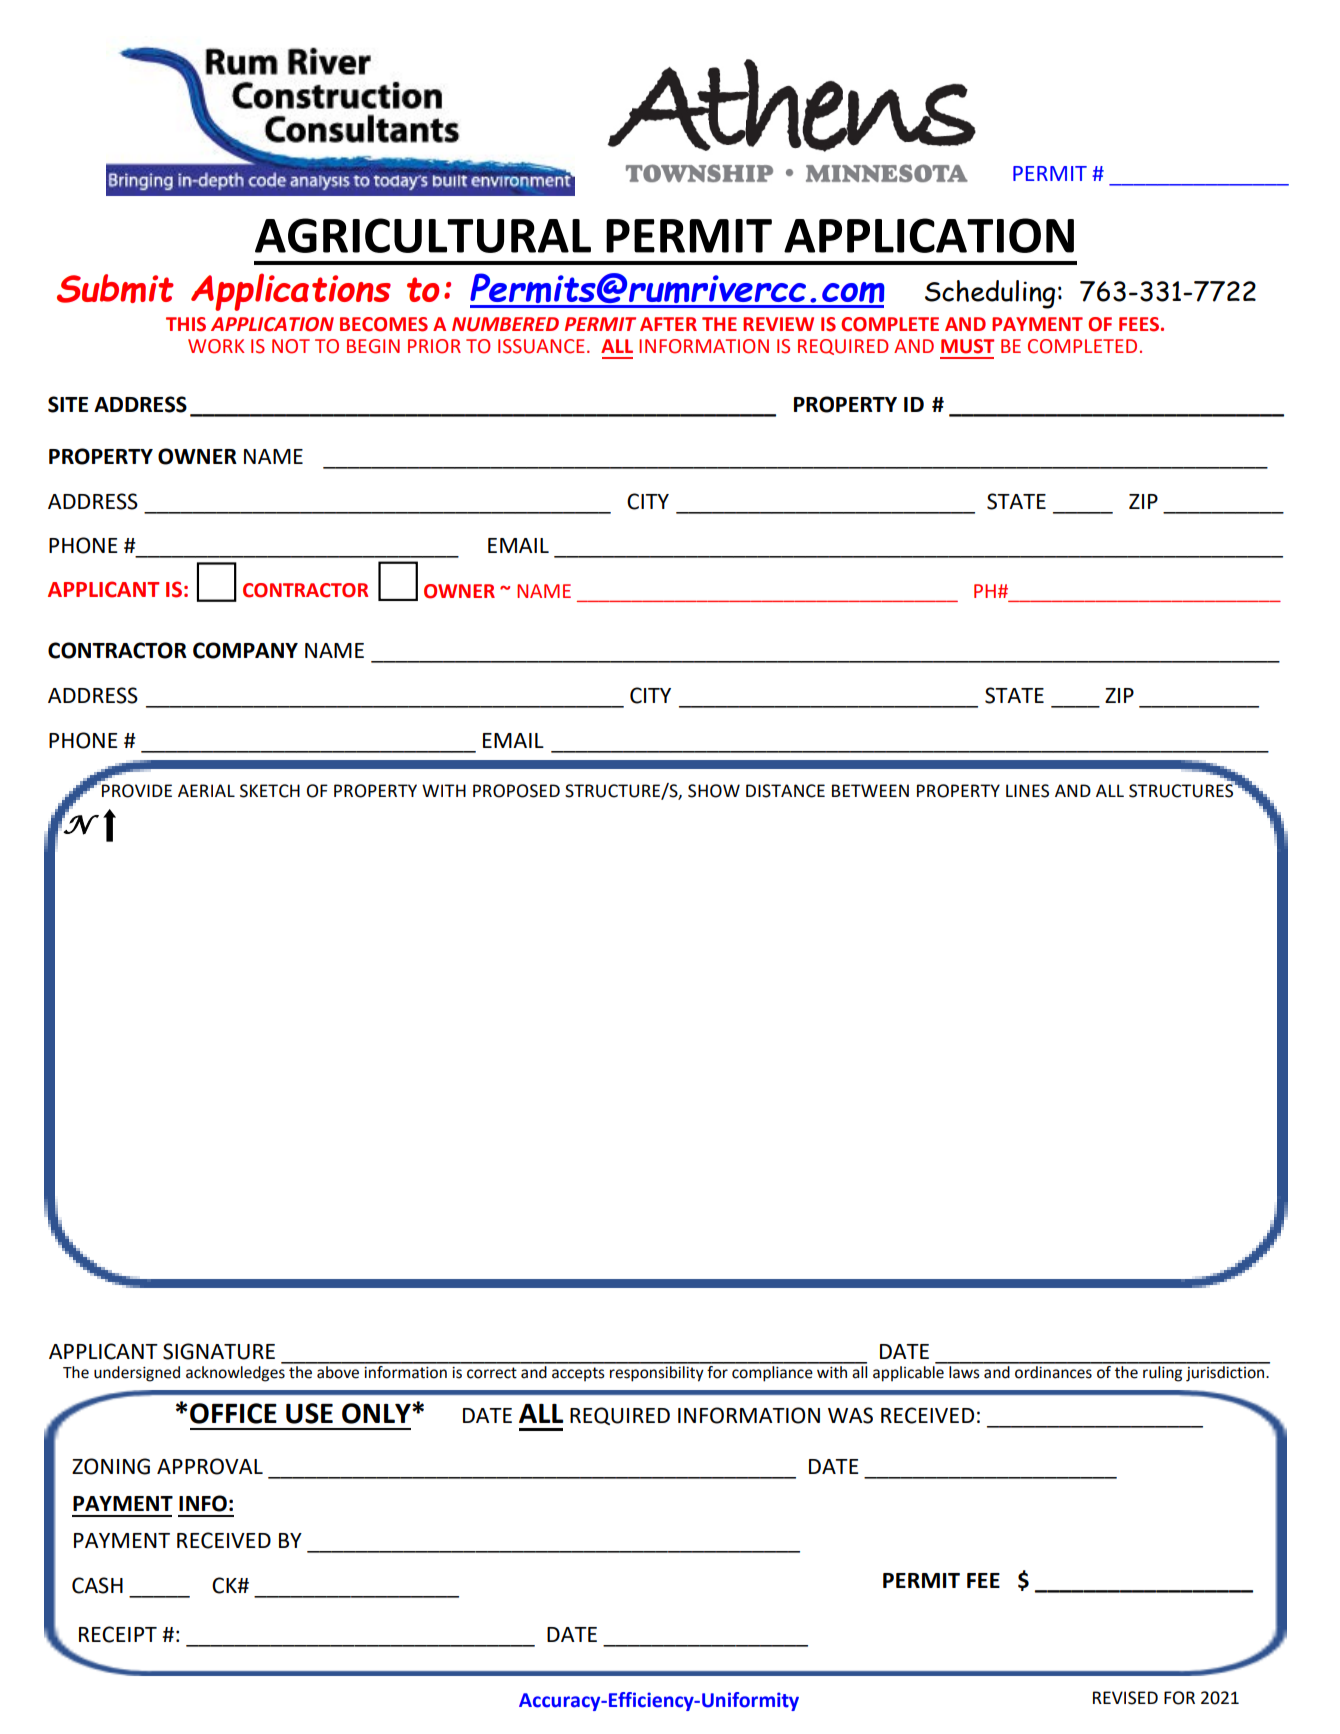 The height and width of the screenshot is (1734, 1340). I want to click on RECEIPT, so click(118, 1634).
